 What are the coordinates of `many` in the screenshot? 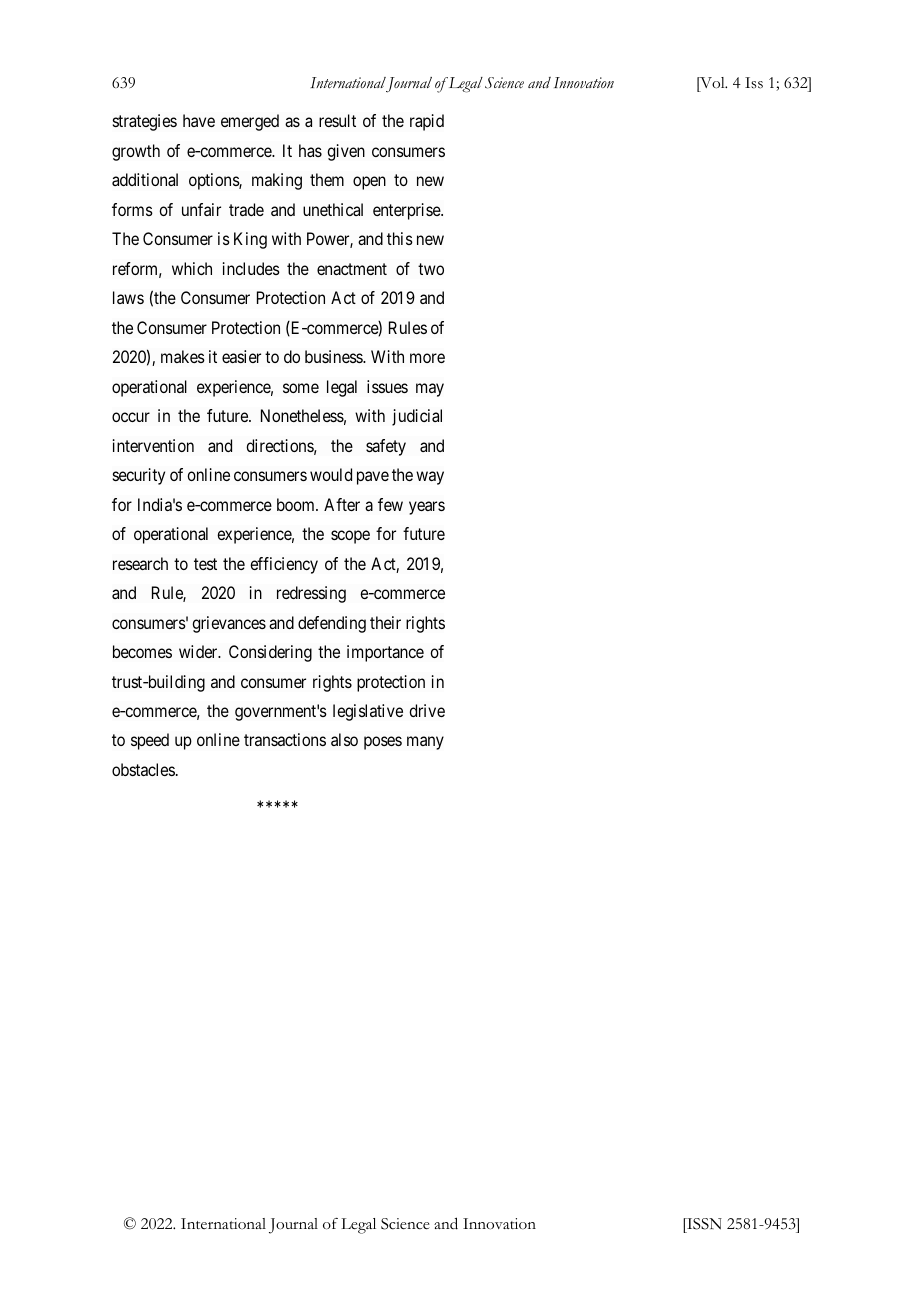 It's located at (425, 743).
